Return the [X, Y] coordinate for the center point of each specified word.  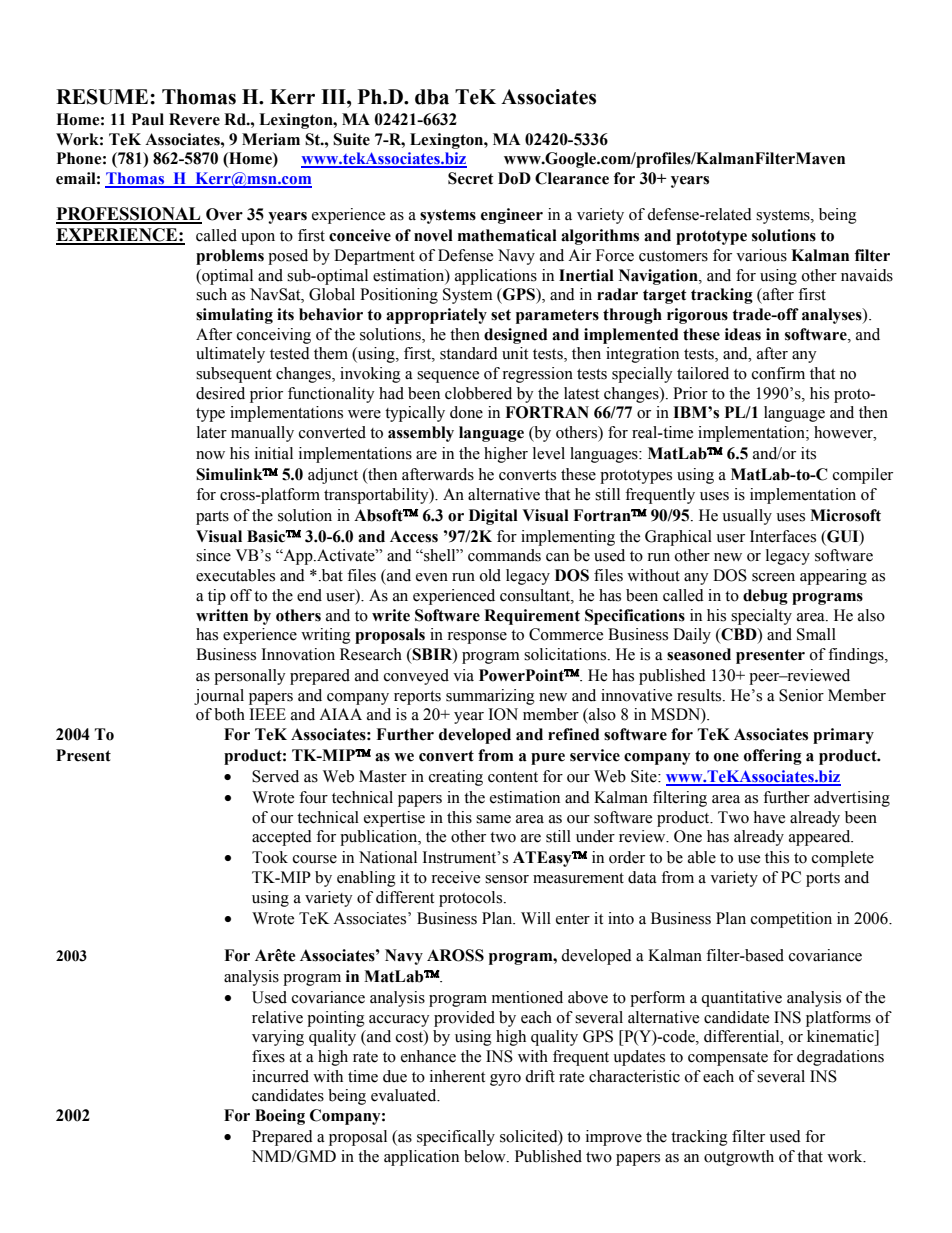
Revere [194, 119]
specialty [761, 617]
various [761, 255]
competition [791, 920]
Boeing [280, 1117]
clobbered [478, 393]
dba [432, 97]
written [222, 615]
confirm [778, 373]
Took [270, 857]
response [477, 638]
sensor [507, 879]
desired [220, 393]
